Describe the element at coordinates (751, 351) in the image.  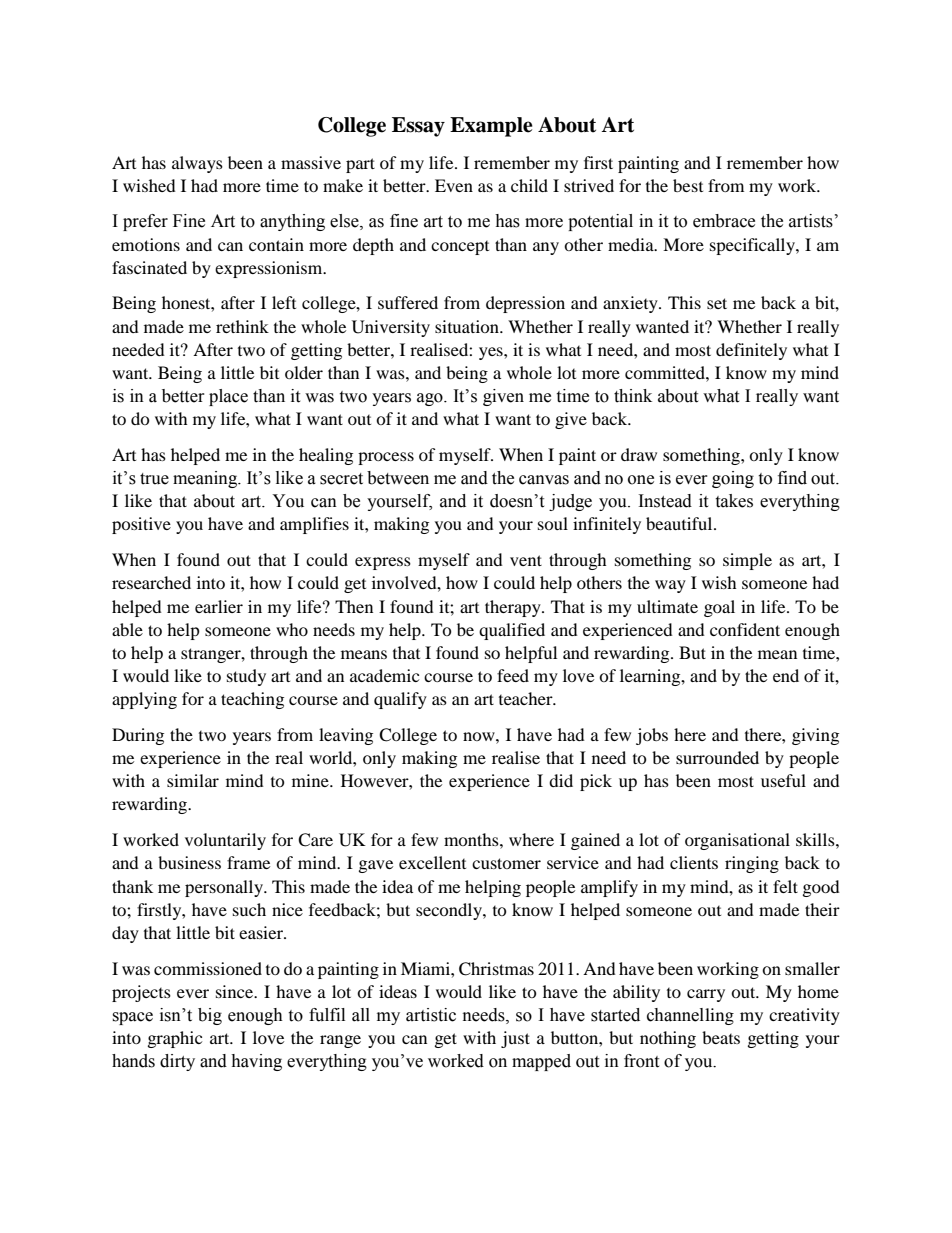
I see `definitely` at that location.
